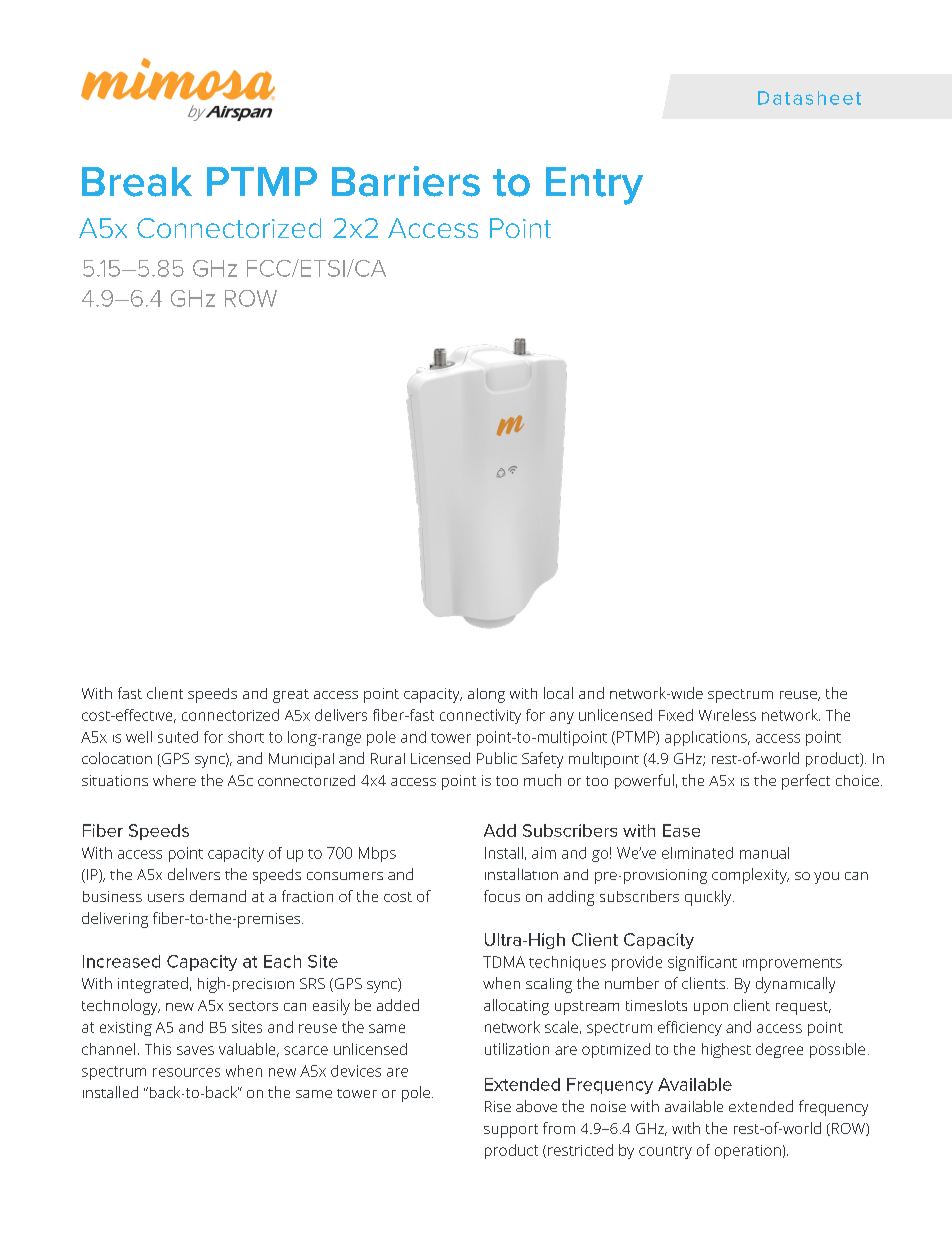  I want to click on suited, so click(178, 737).
